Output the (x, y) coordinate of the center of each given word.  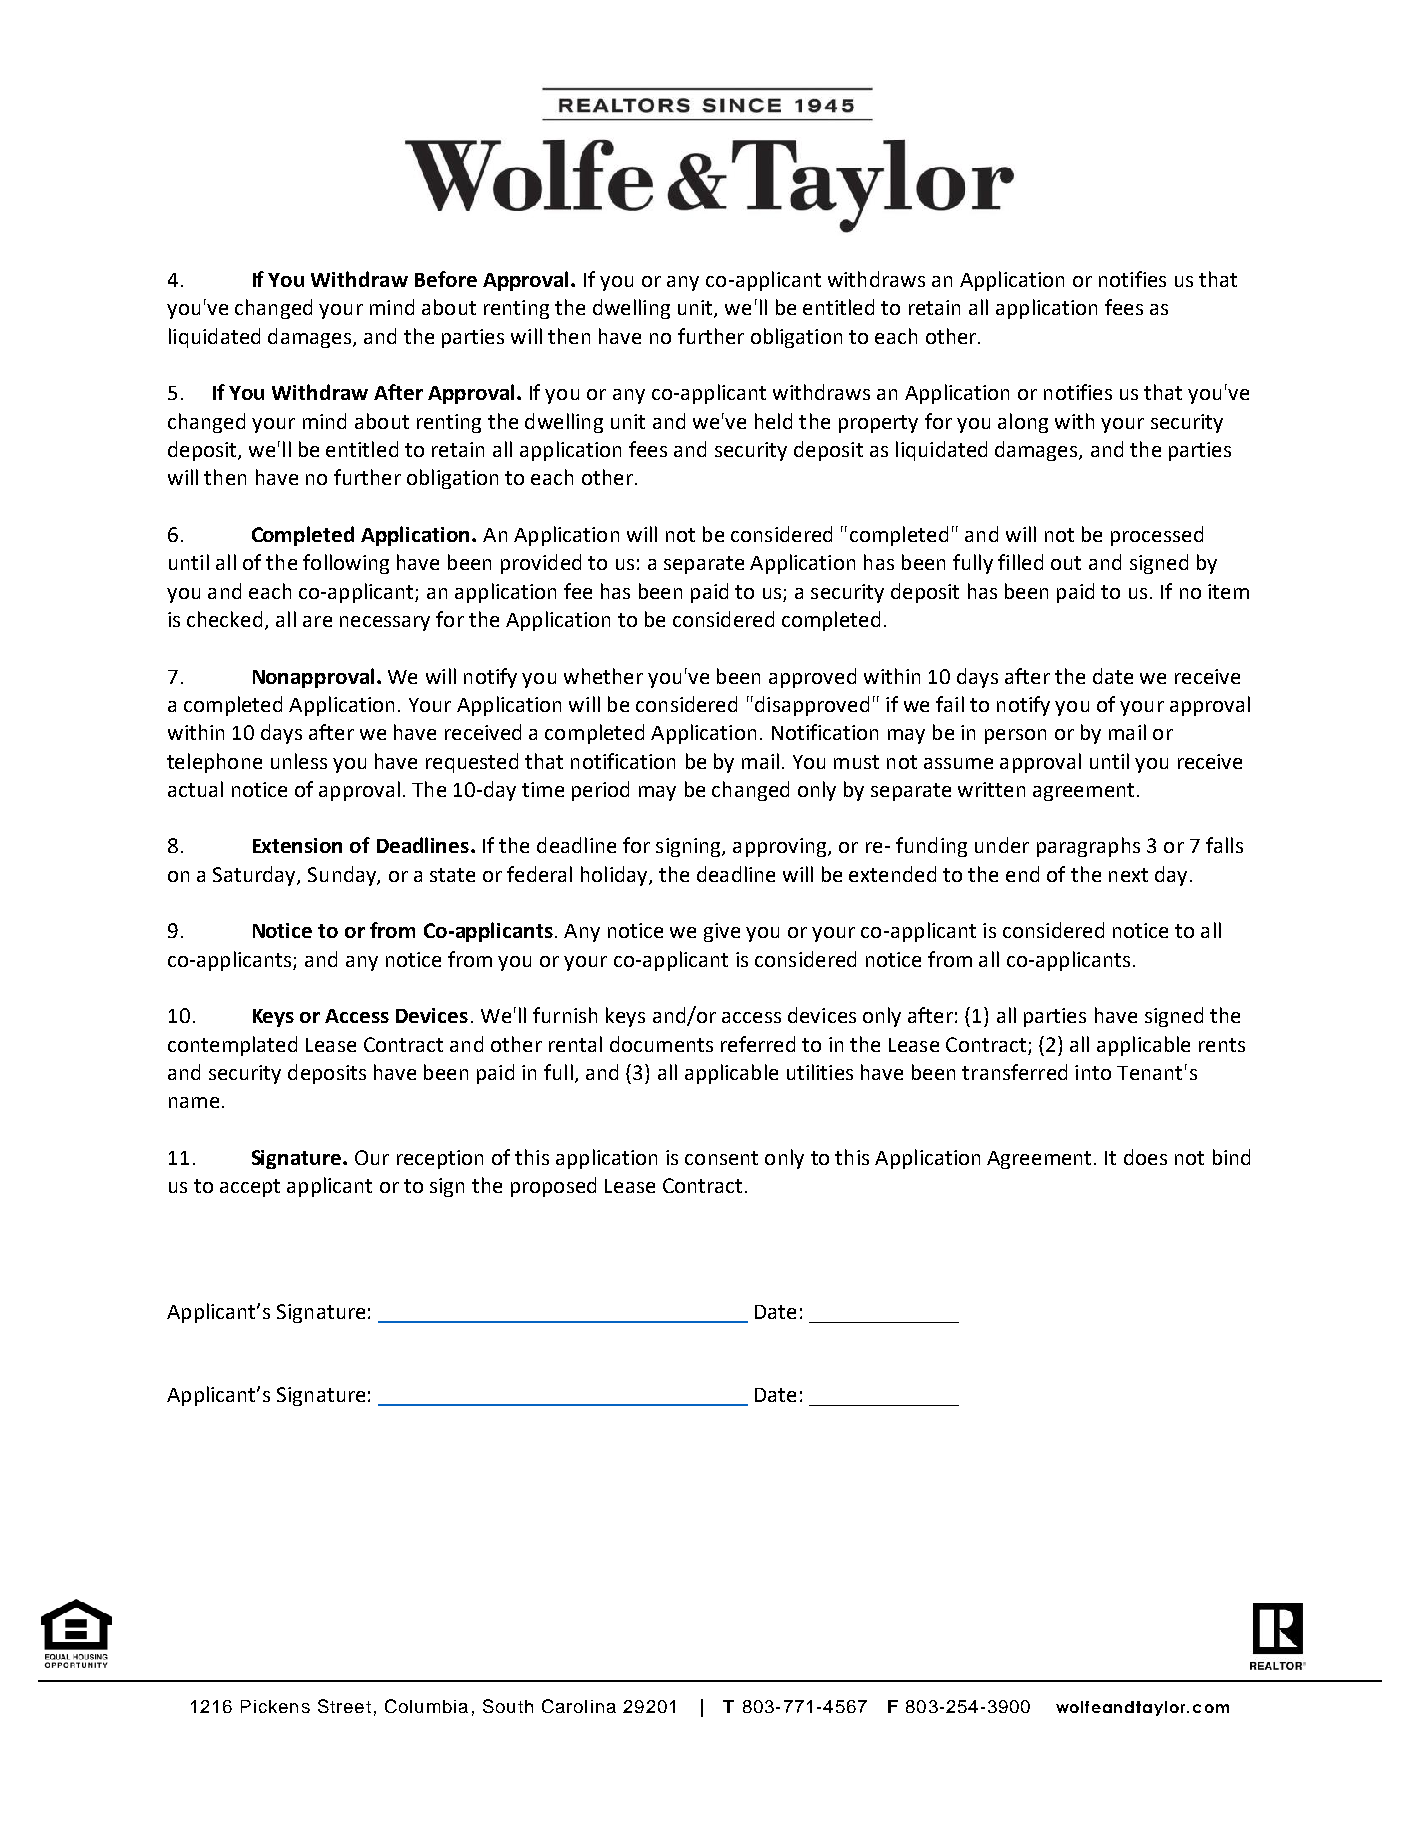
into (1093, 1072)
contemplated (232, 1046)
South (508, 1706)
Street (344, 1706)
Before (446, 279)
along (1023, 423)
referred (758, 1044)
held (773, 421)
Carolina (579, 1706)
